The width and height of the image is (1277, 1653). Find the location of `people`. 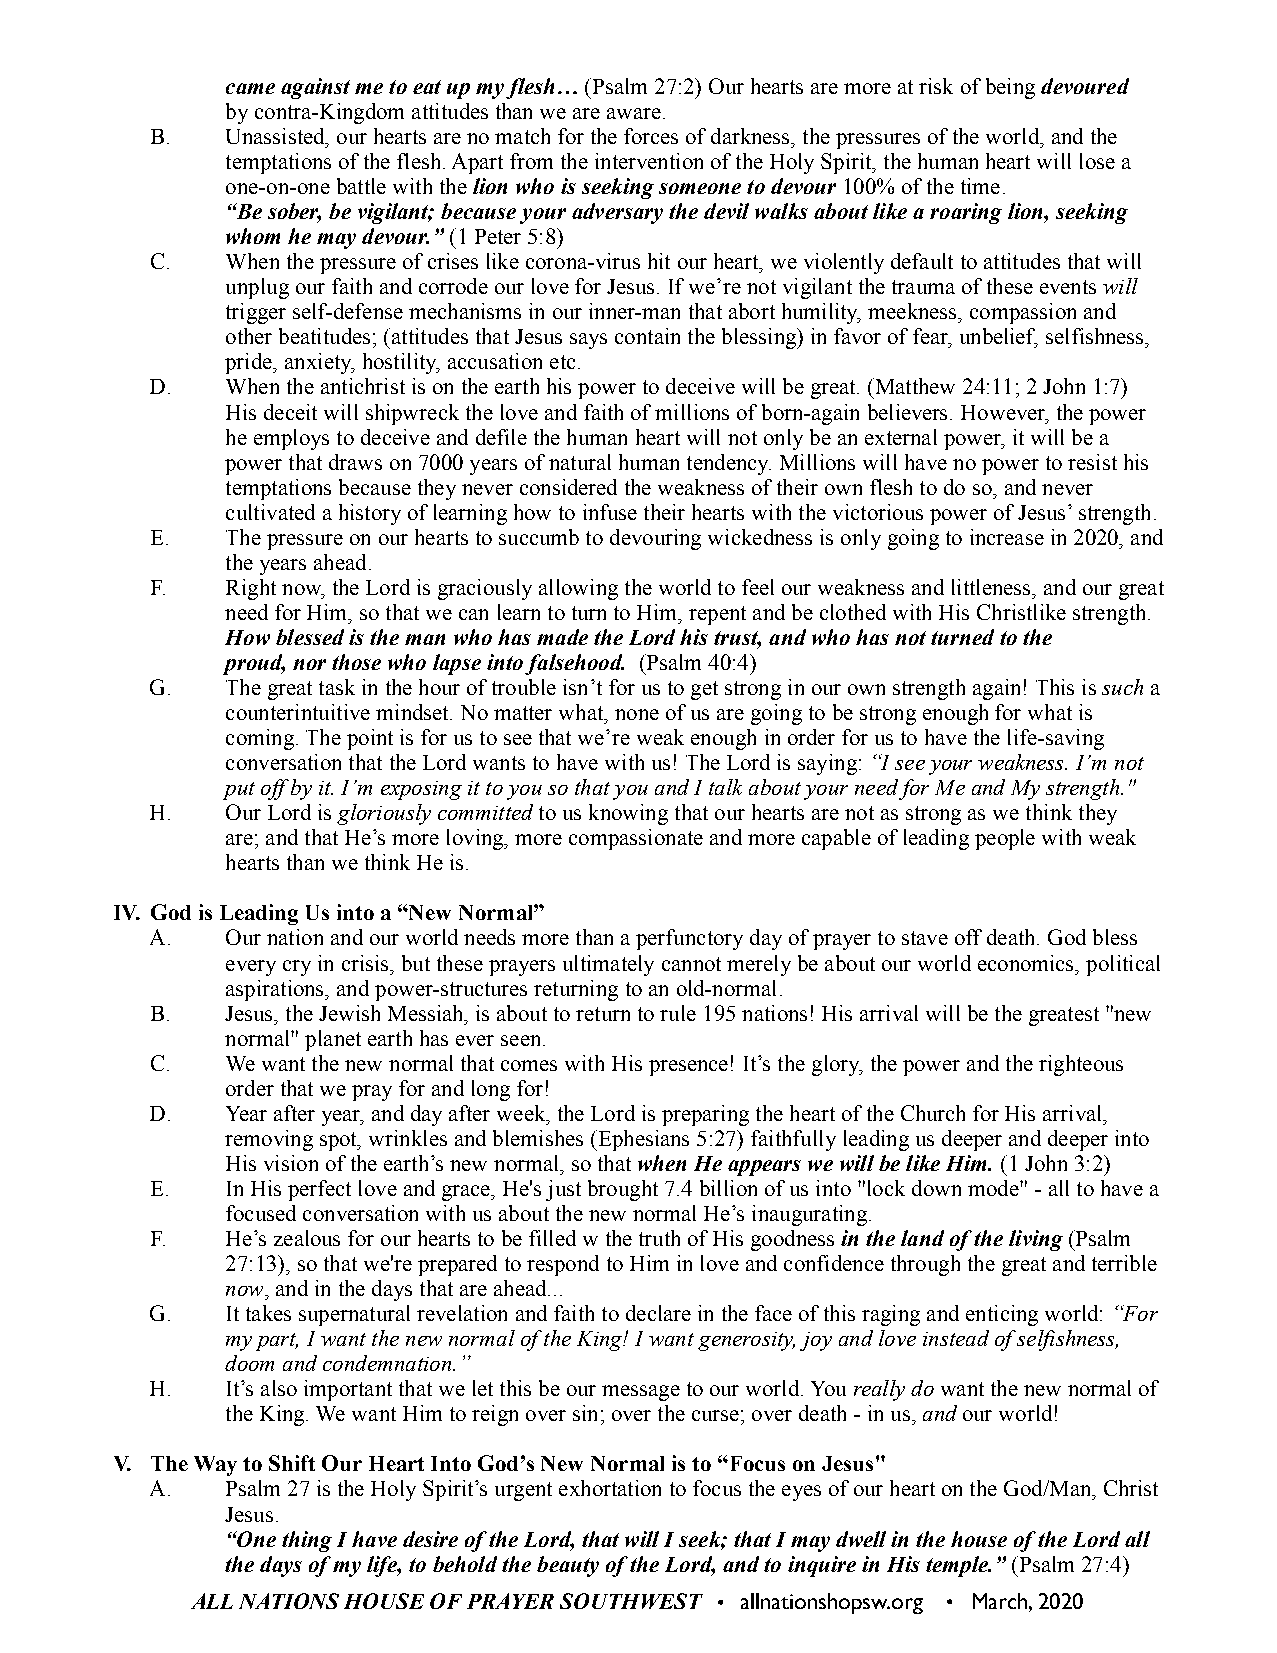

people is located at coordinates (1005, 839).
